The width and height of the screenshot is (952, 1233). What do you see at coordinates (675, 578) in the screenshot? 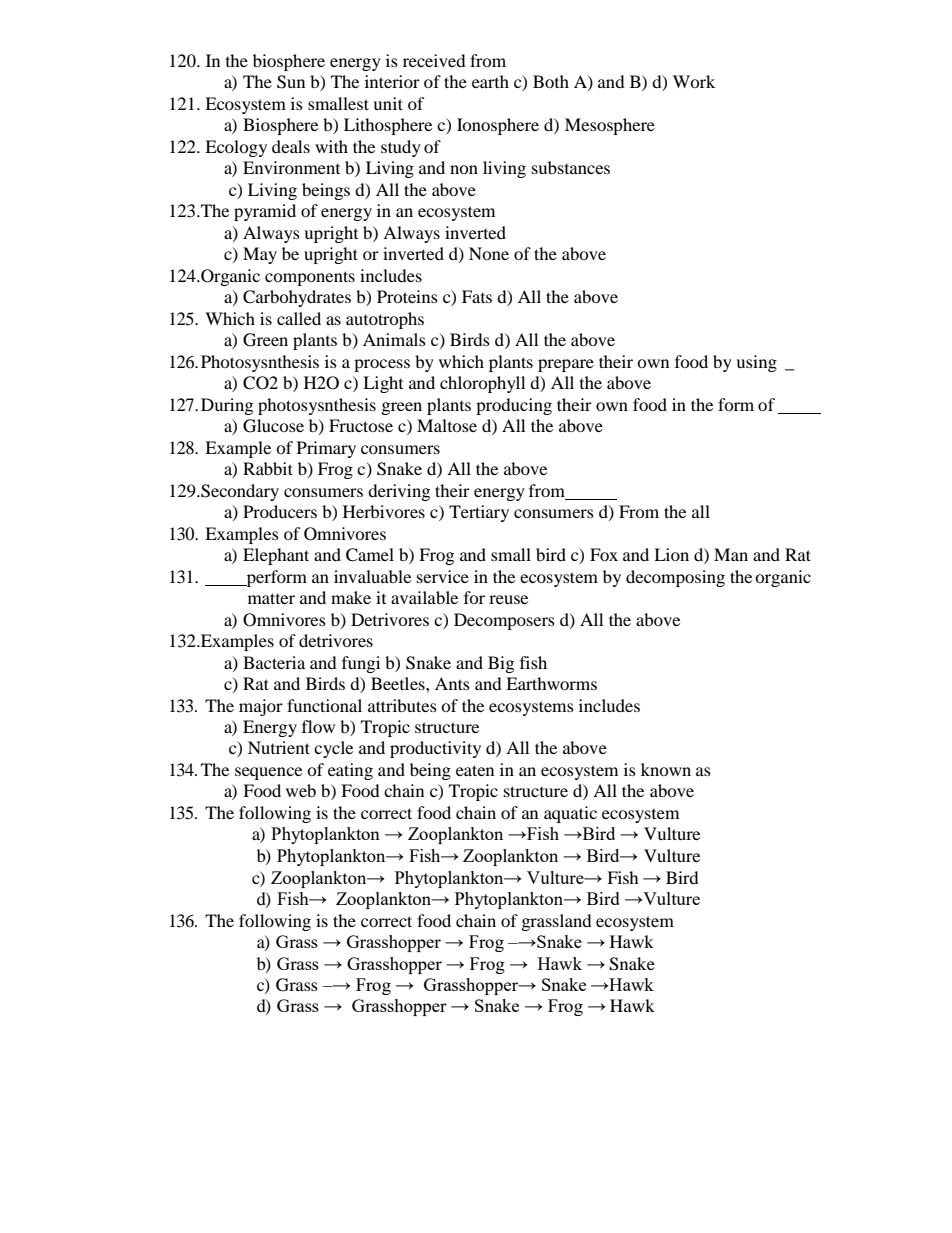
I see `decomposing` at bounding box center [675, 578].
